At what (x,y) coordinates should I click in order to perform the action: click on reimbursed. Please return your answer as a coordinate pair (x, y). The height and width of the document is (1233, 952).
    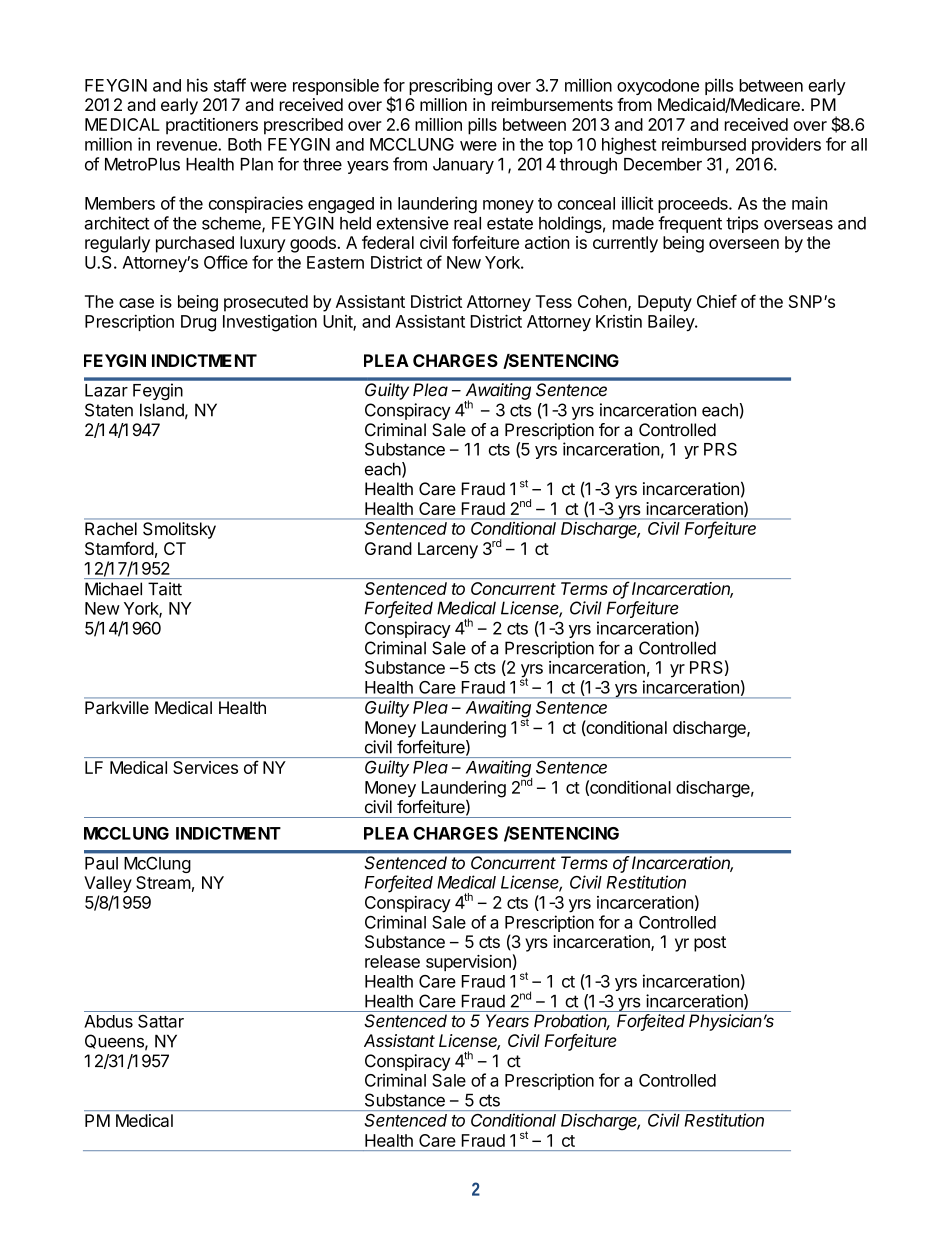
    Looking at the image, I should click on (704, 144).
